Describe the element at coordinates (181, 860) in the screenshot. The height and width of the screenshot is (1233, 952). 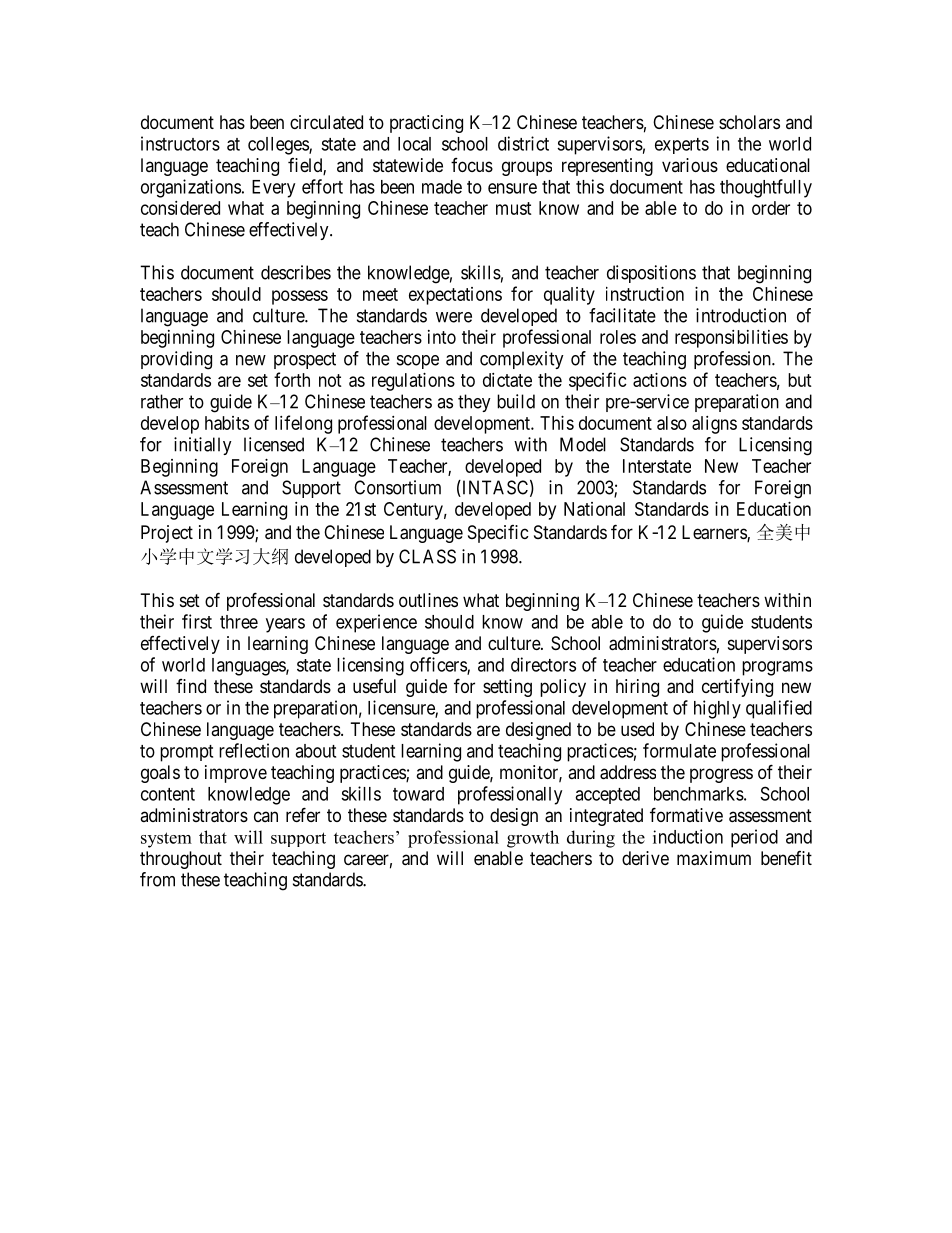
I see `throughout` at that location.
